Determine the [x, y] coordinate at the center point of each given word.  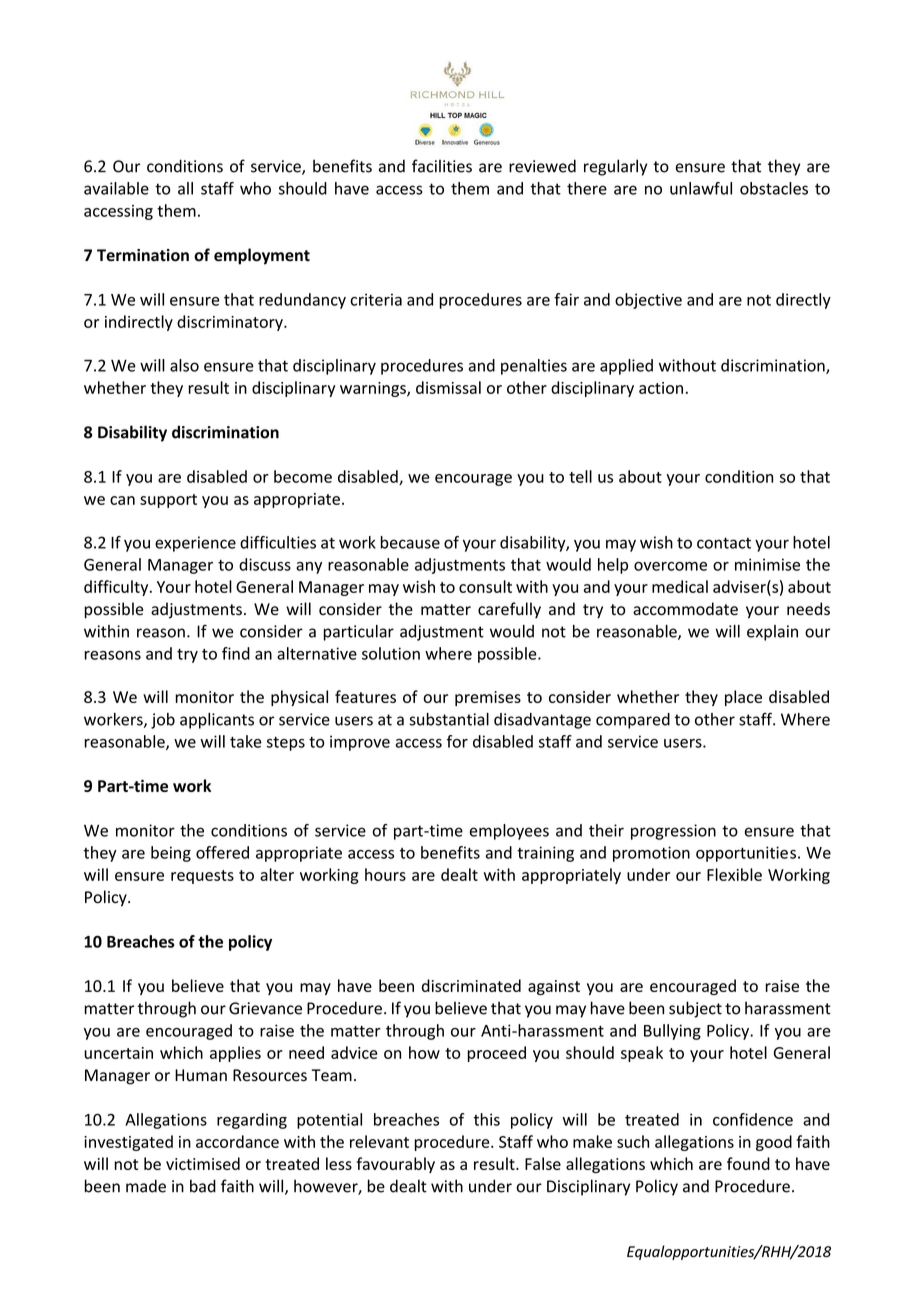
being [171, 854]
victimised [203, 1163]
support [168, 501]
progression [673, 832]
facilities [442, 166]
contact [724, 543]
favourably [395, 1165]
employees [509, 832]
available [116, 188]
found [748, 1163]
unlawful [701, 188]
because [410, 542]
